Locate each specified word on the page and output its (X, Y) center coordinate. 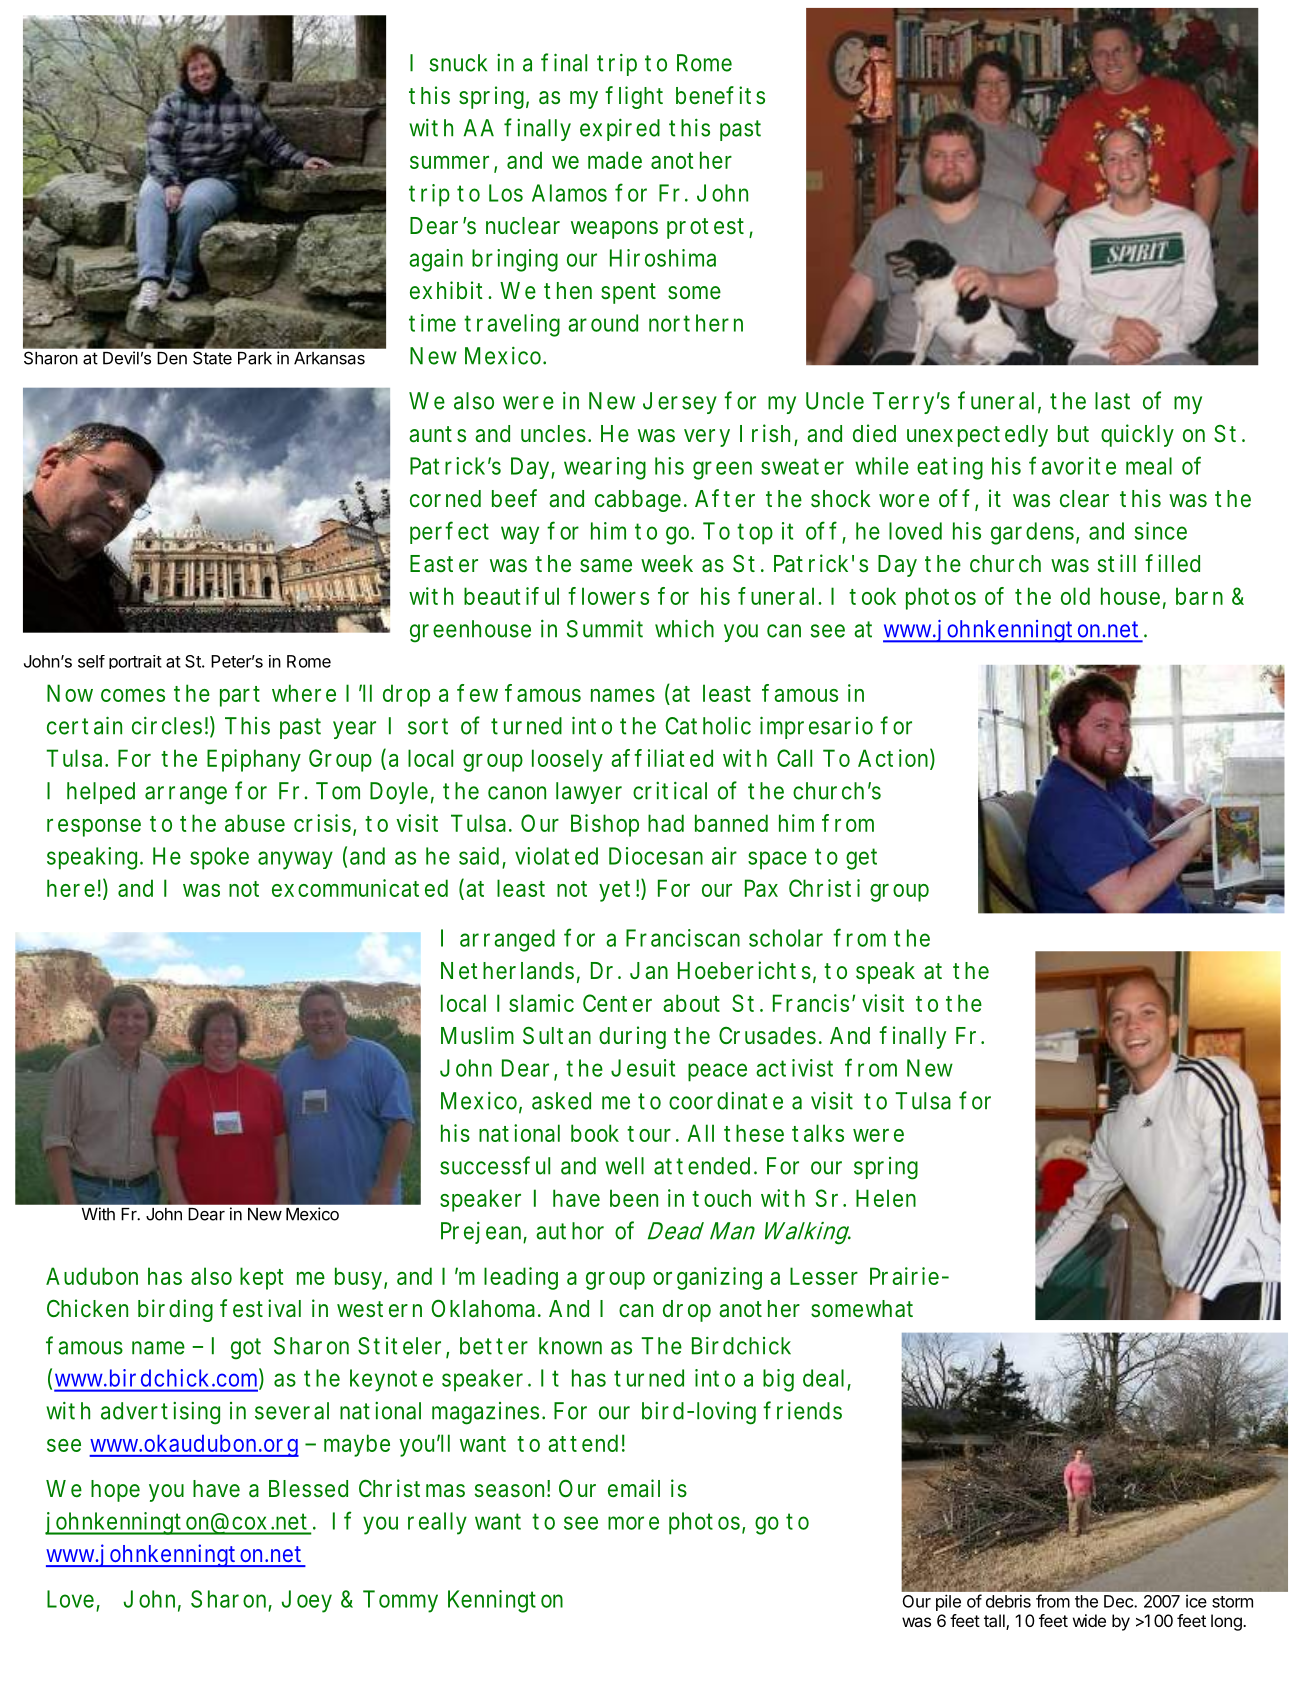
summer (449, 162)
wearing (605, 468)
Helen (886, 1198)
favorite (1072, 465)
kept (261, 1278)
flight (634, 97)
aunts (437, 434)
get (861, 859)
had (666, 823)
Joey (307, 1601)
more (633, 1523)
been (634, 1198)
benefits (720, 95)
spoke (219, 858)
